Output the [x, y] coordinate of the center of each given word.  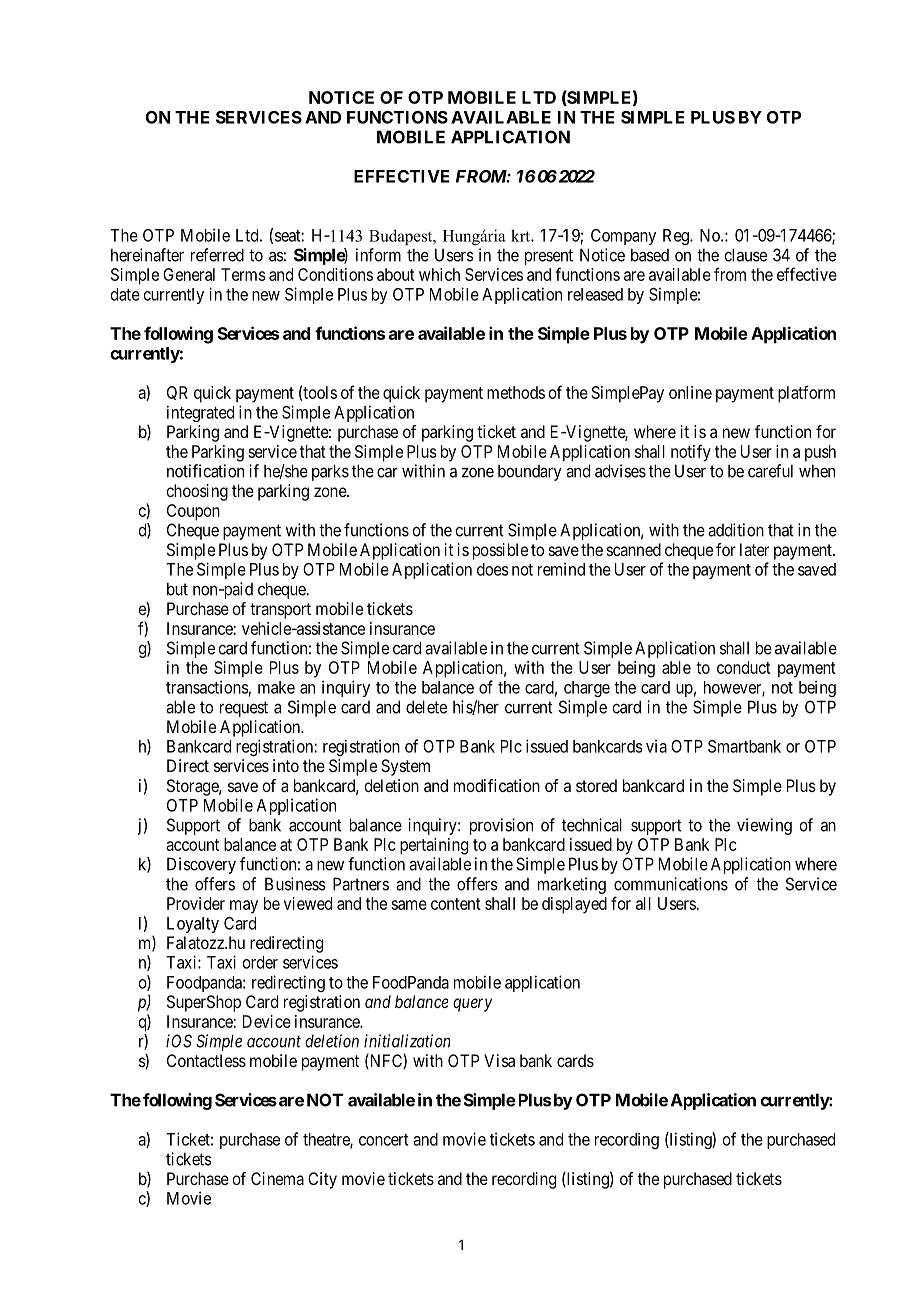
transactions [207, 687]
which [439, 274]
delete [426, 707]
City [322, 1180]
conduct [744, 667]
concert [384, 1140]
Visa [499, 1060]
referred [217, 255]
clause [745, 255]
